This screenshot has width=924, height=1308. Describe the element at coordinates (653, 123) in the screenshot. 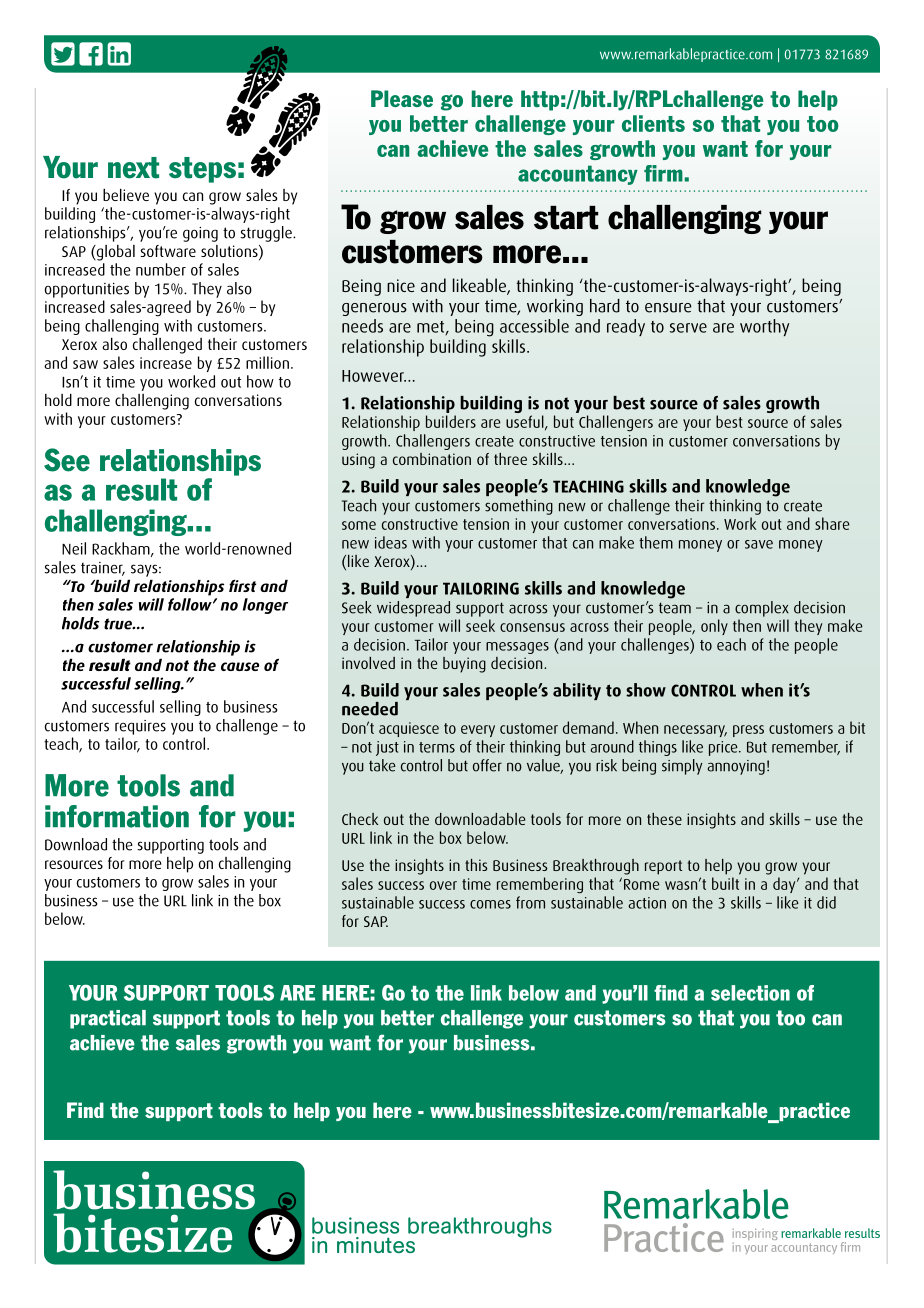

I see `clients` at that location.
